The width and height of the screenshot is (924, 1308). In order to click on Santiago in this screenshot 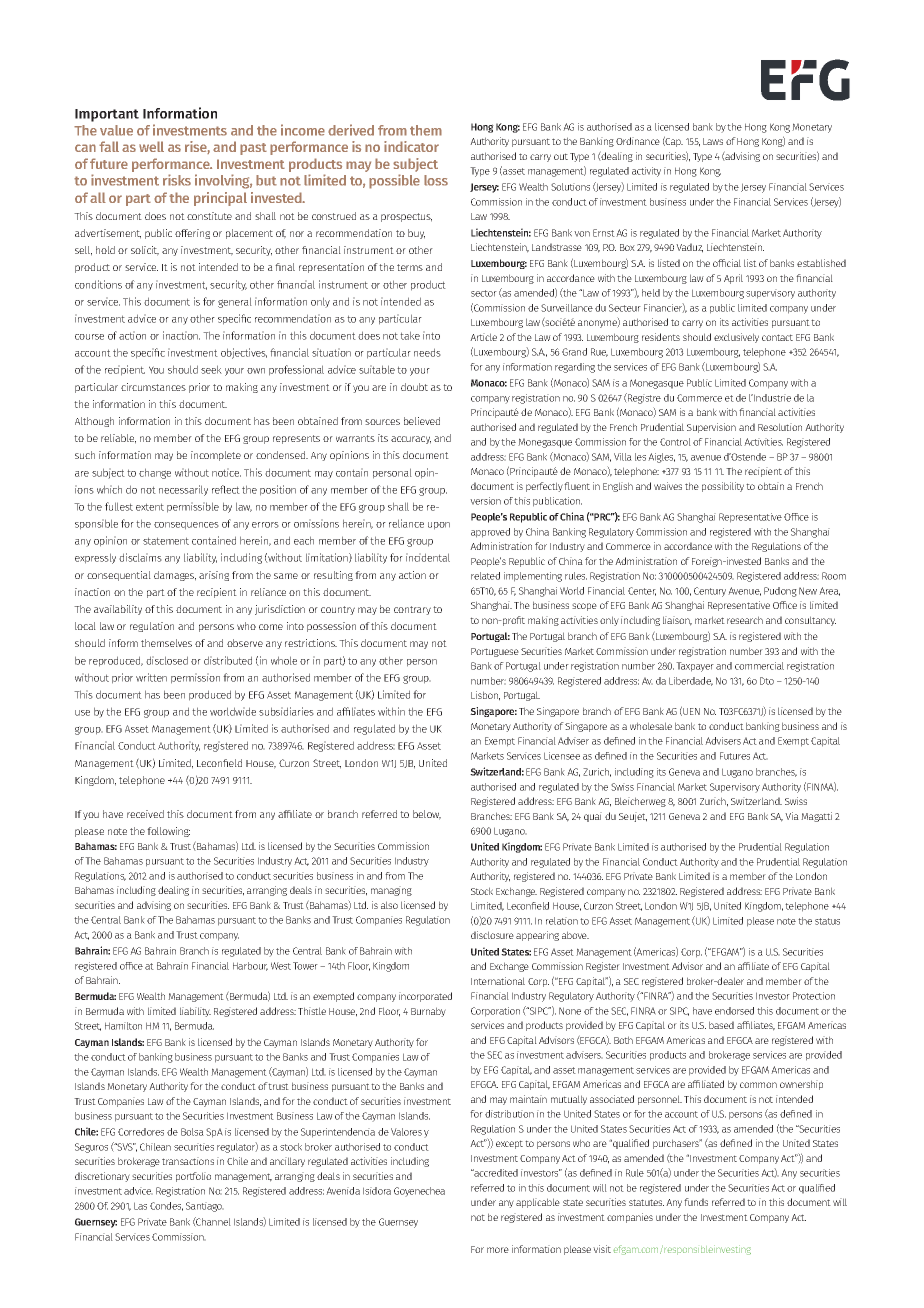, I will do `click(205, 1207)`.
